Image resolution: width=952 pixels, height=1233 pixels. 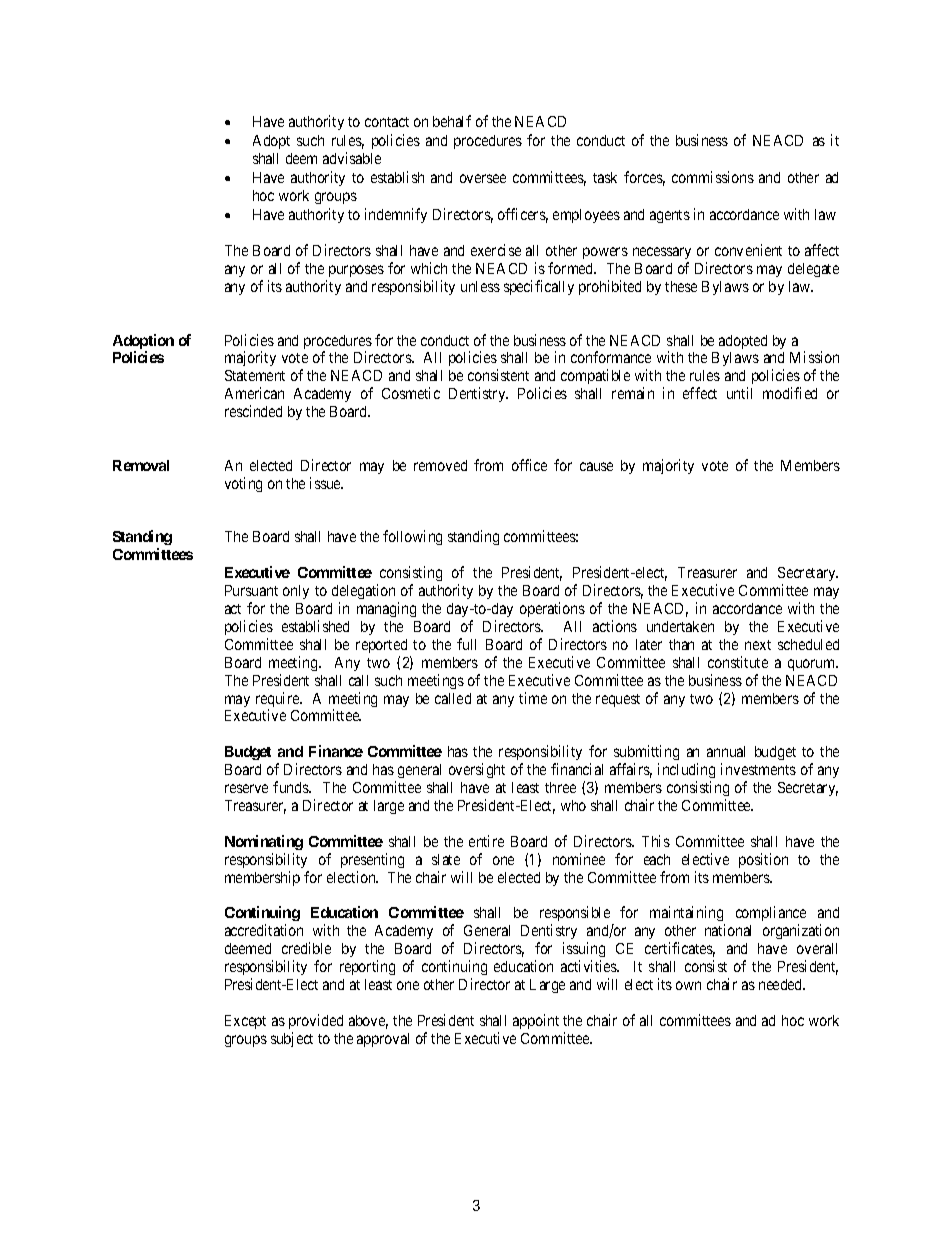 I want to click on reserve, so click(x=246, y=788).
